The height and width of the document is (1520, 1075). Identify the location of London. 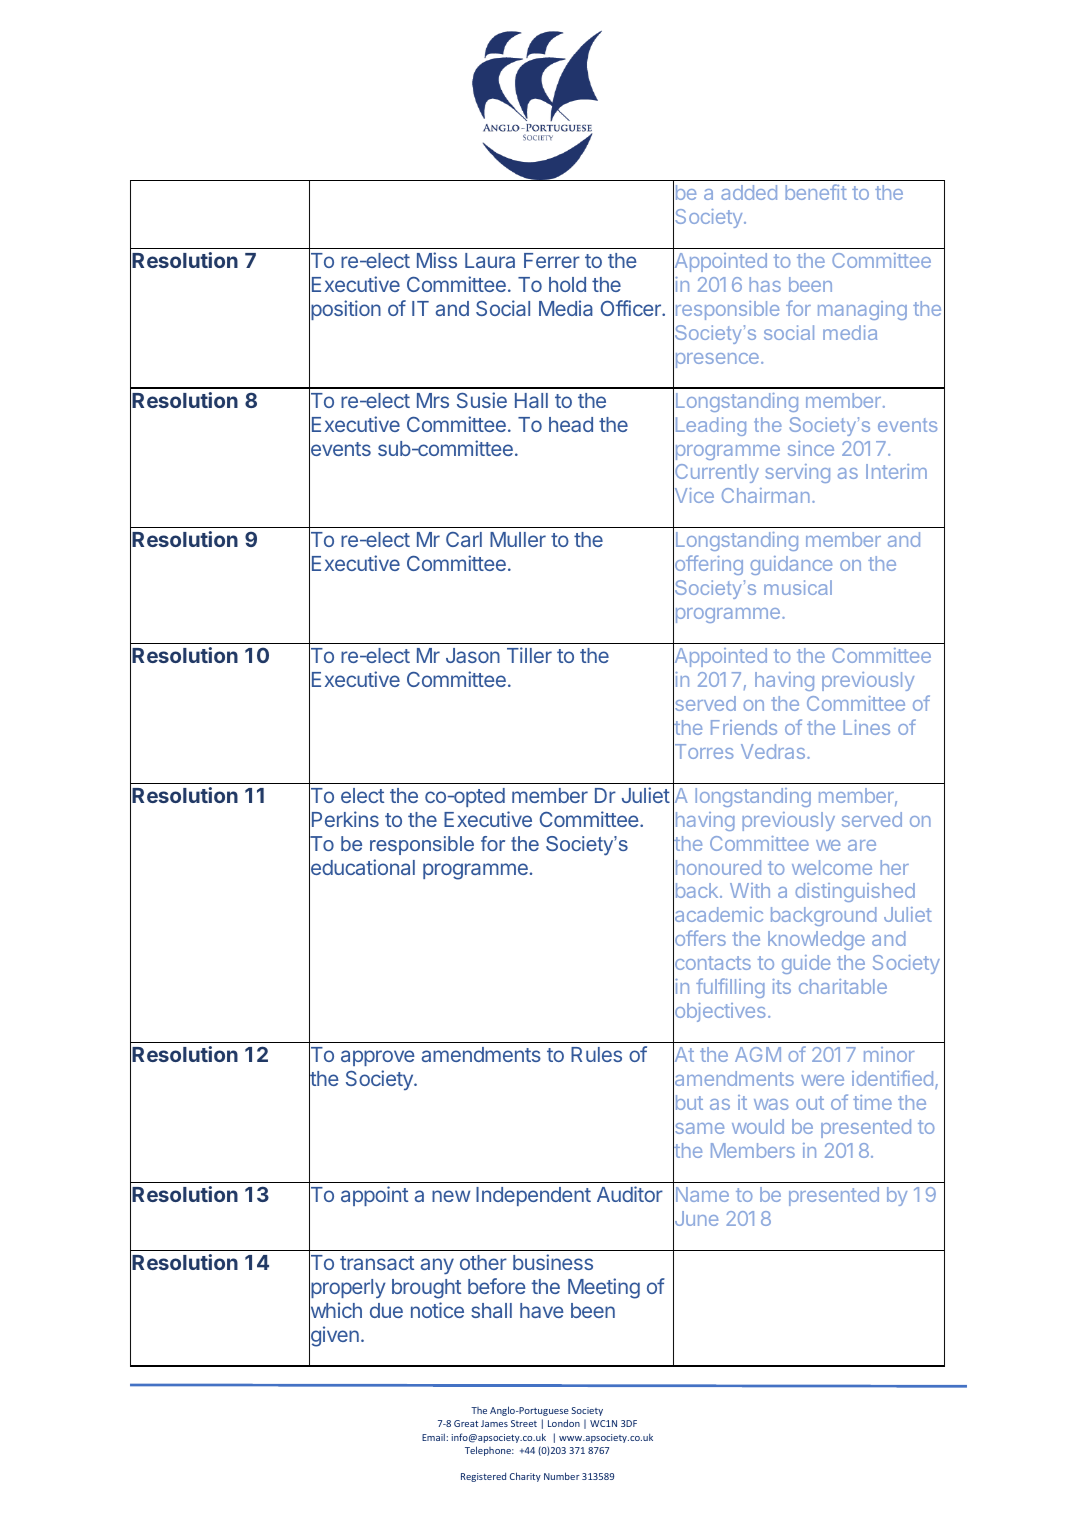
(564, 1423).
